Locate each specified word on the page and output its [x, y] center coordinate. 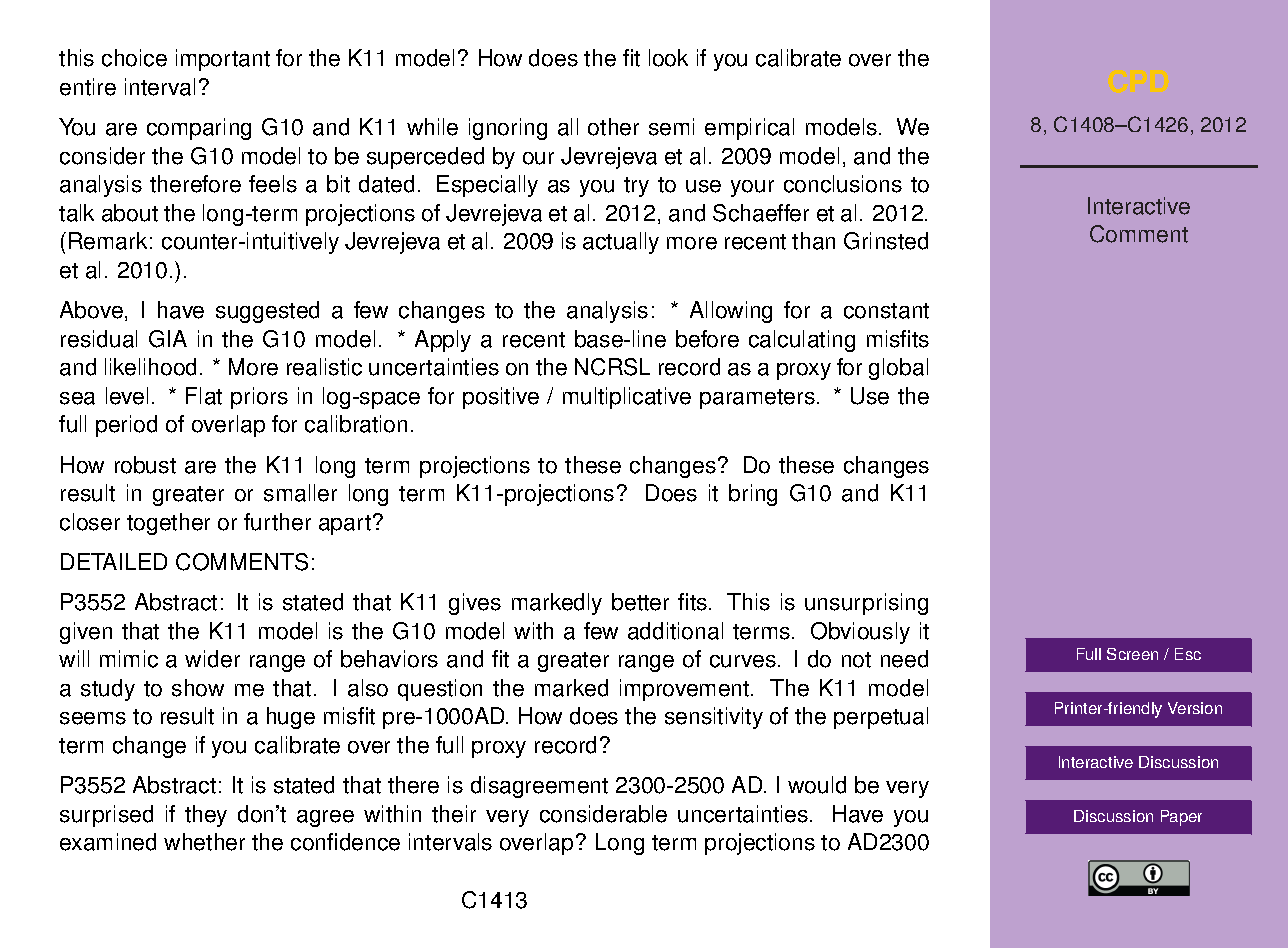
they [206, 816]
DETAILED [114, 561]
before [707, 339]
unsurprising [866, 604]
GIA [168, 339]
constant [886, 311]
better [640, 602]
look [668, 58]
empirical [749, 129]
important [223, 60]
